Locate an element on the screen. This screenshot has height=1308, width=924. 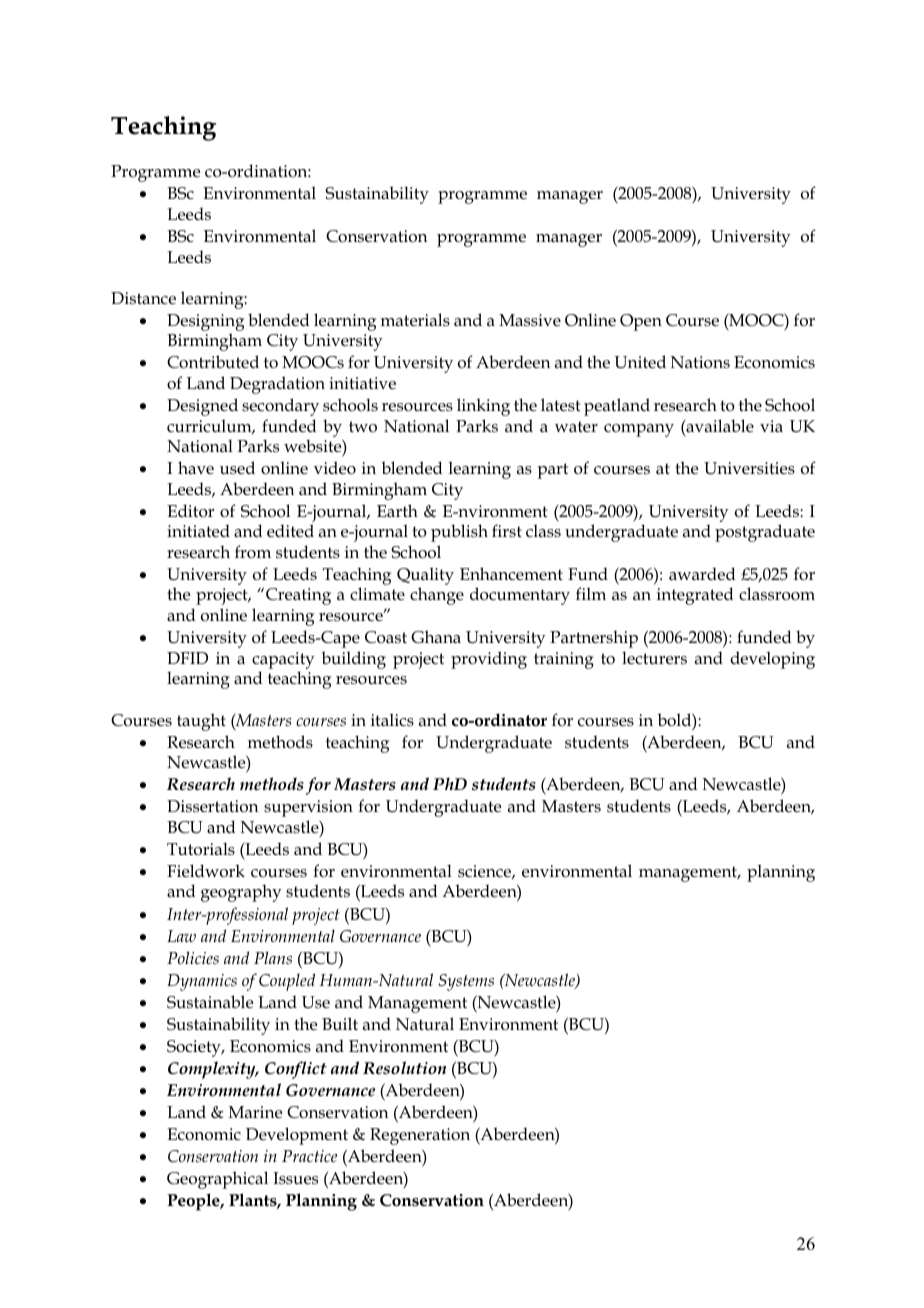
lecturers is located at coordinates (654, 658).
